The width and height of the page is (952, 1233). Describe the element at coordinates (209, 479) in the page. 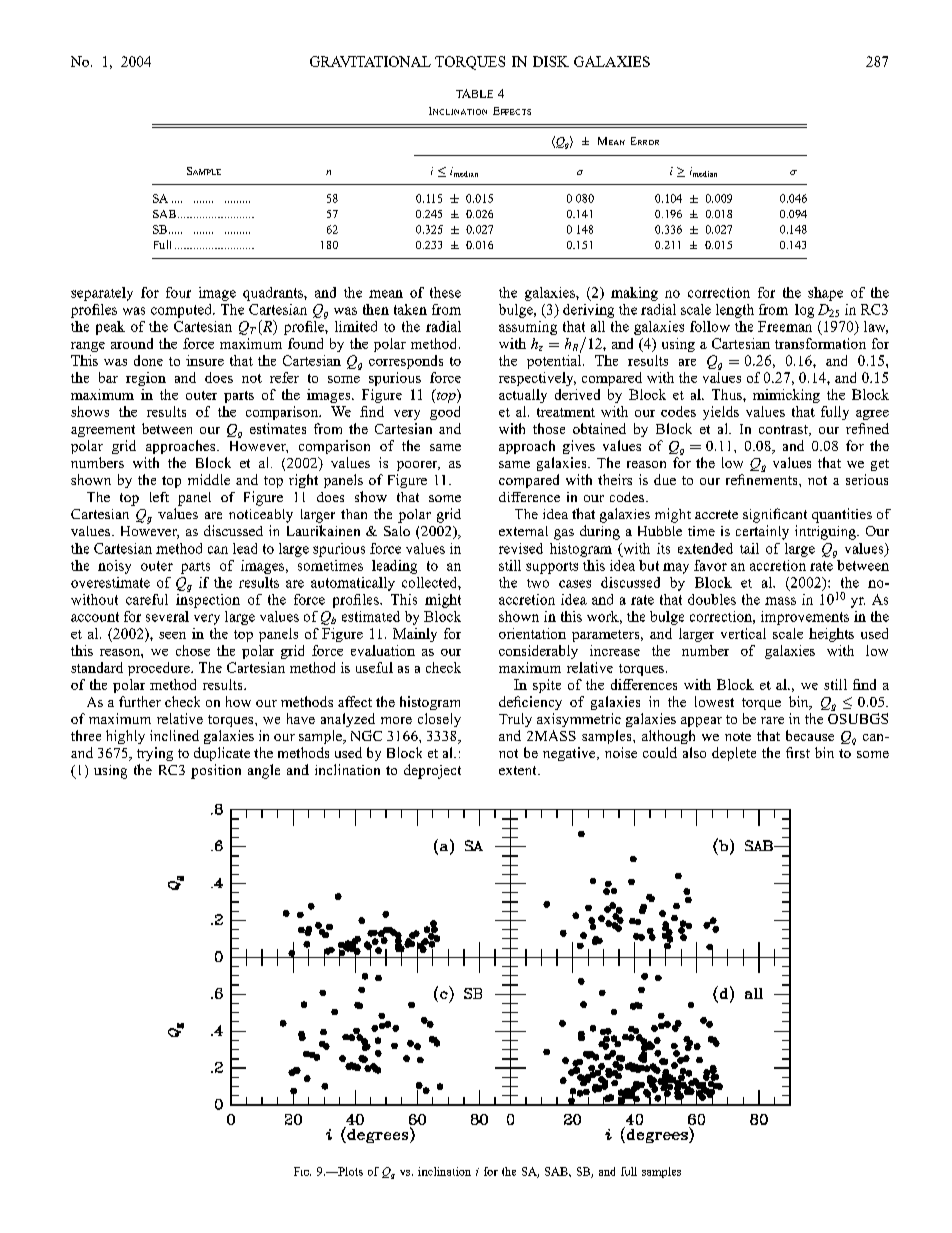

I see `middle` at that location.
